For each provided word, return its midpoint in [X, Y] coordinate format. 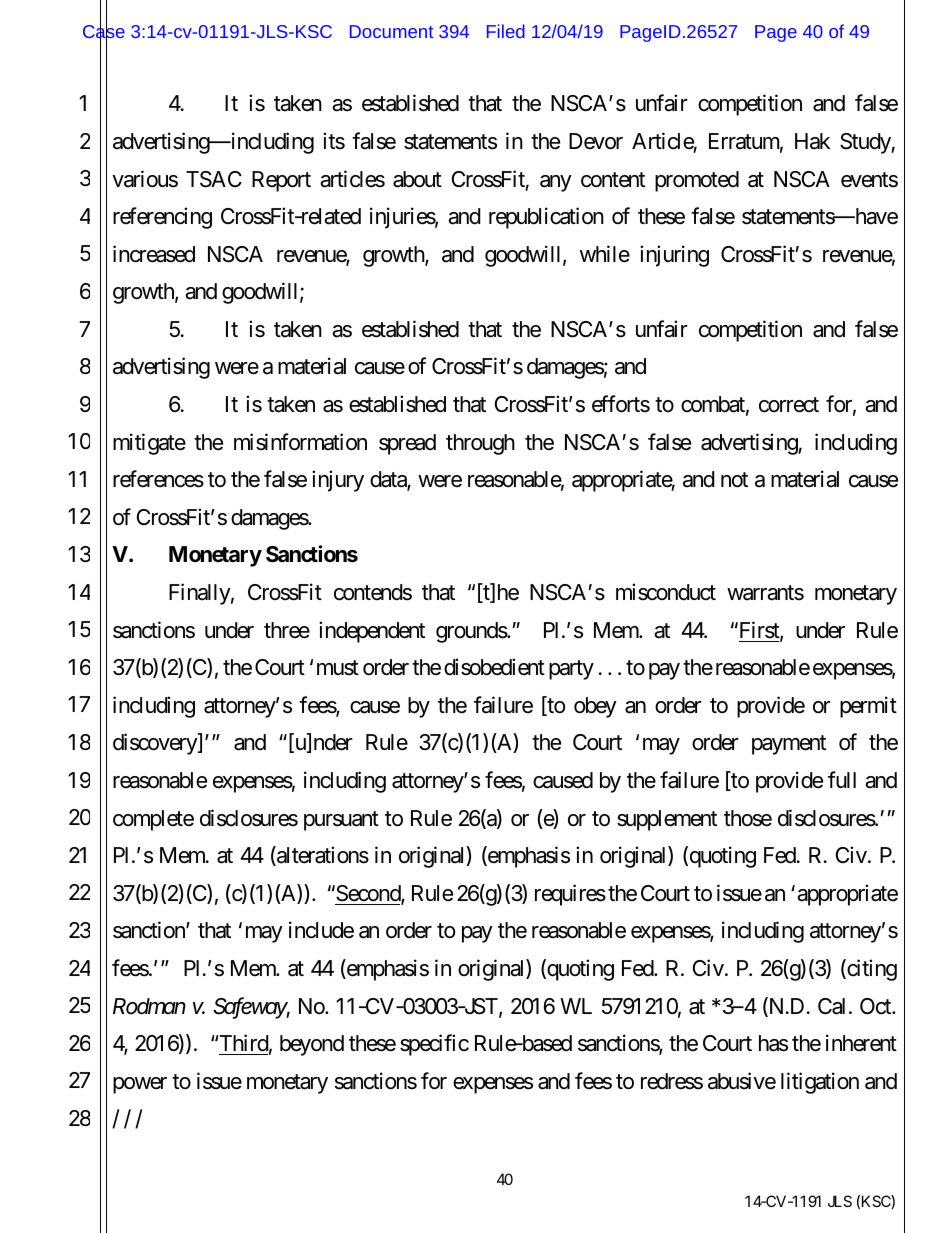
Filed [506, 31]
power [140, 1085]
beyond [312, 1045]
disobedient [494, 667]
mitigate [149, 444]
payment [789, 745]
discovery [156, 744]
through [480, 444]
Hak [812, 141]
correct [789, 405]
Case [104, 32]
